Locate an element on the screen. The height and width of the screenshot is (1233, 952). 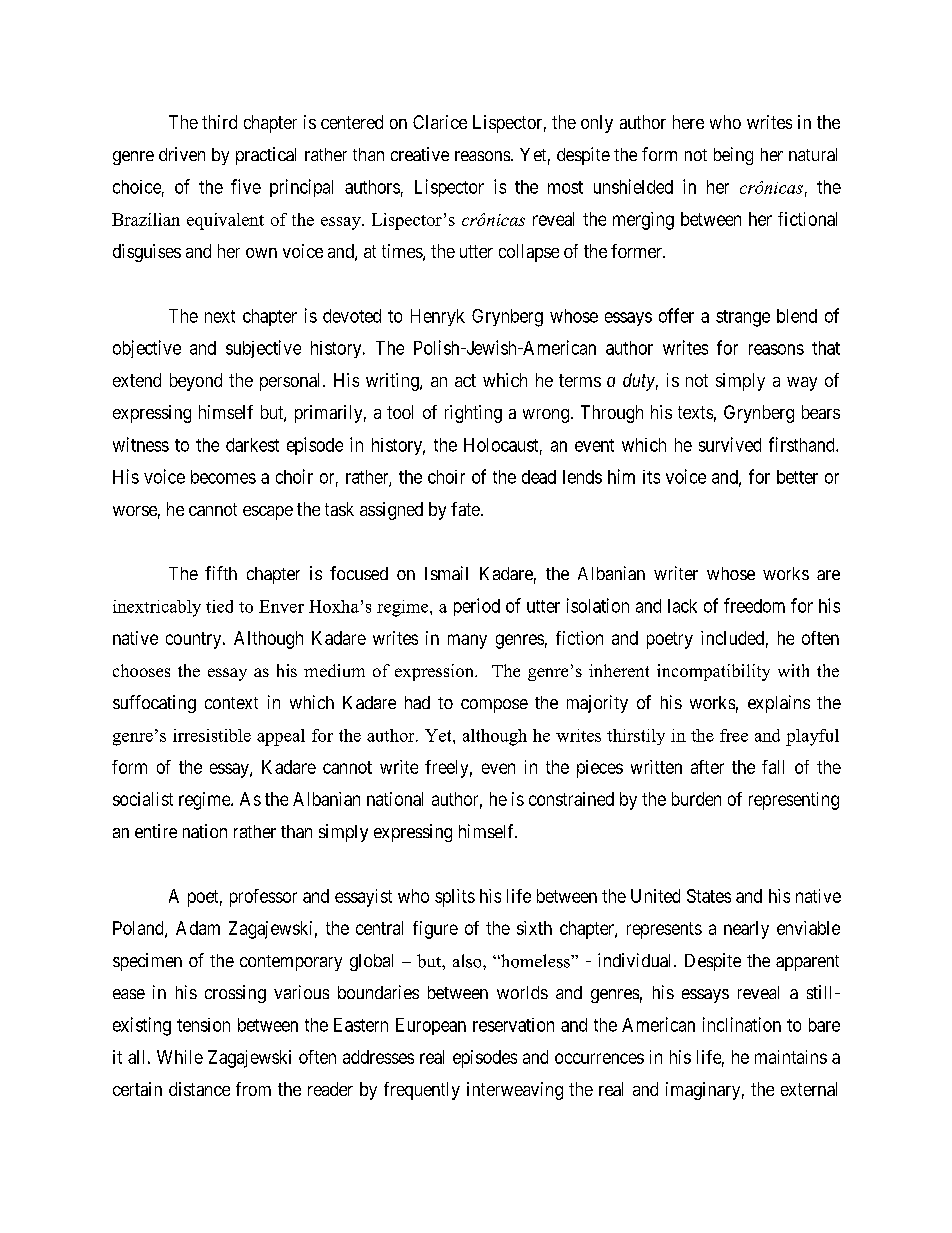
lack is located at coordinates (682, 606).
